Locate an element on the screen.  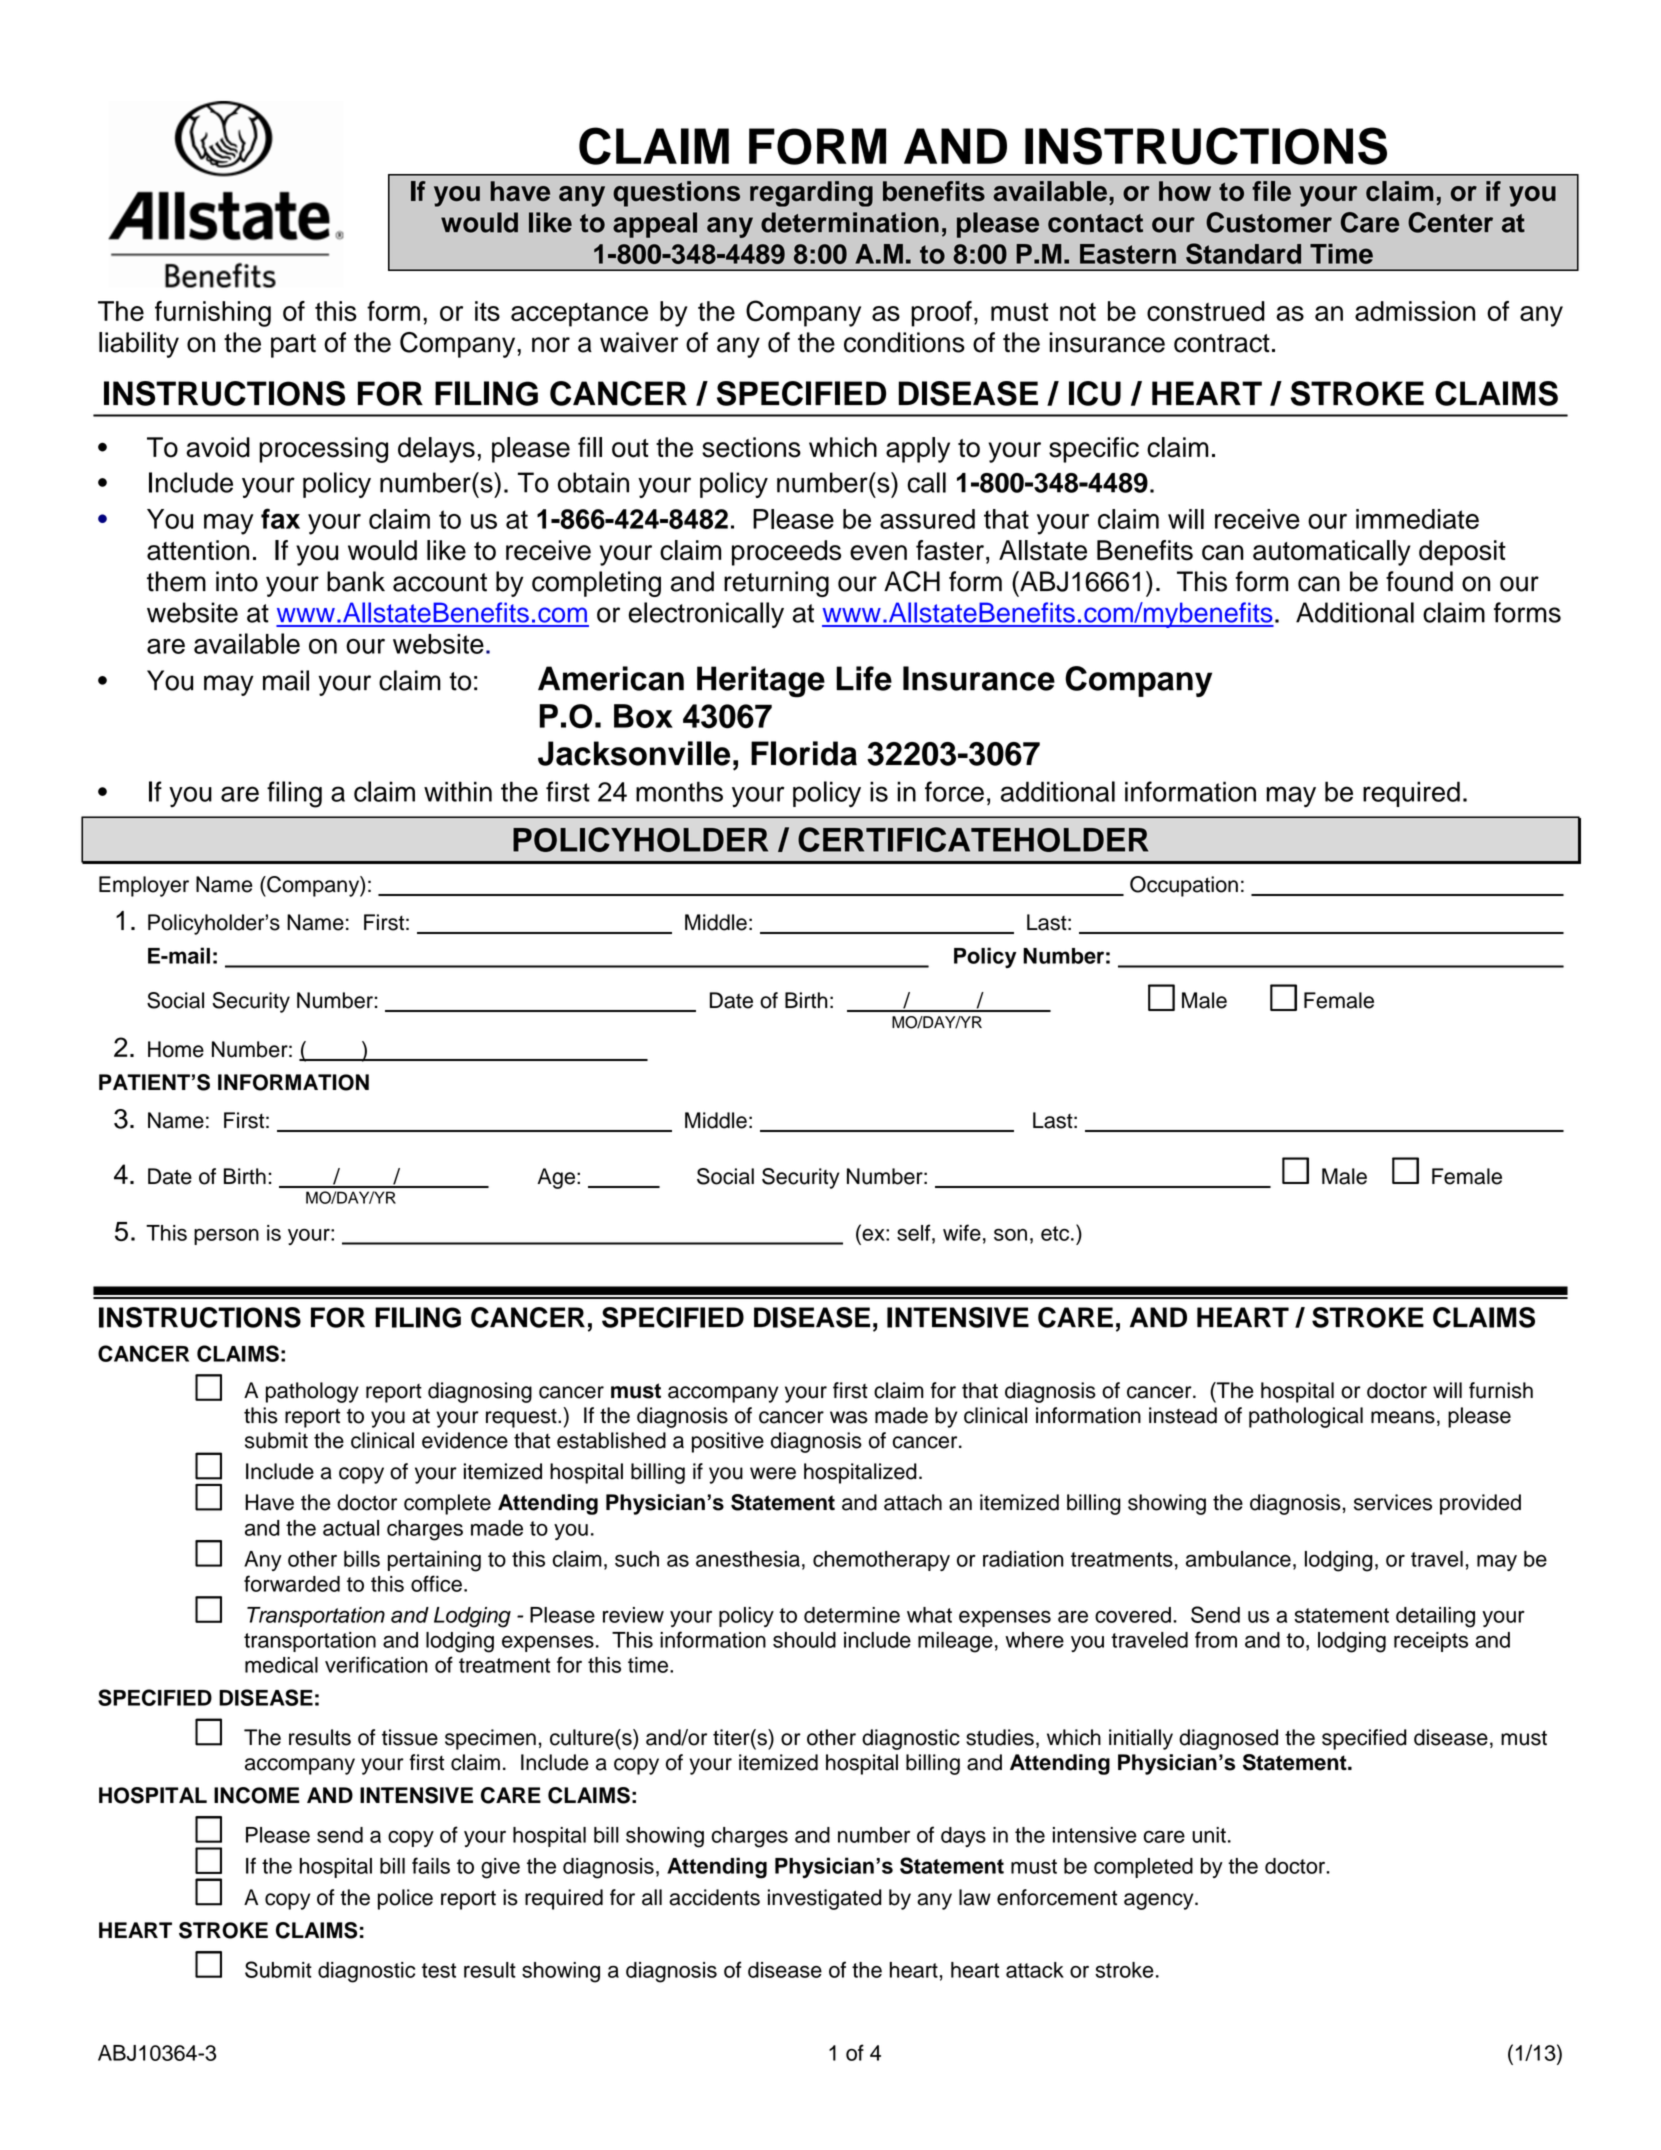
Occupation is located at coordinates (1184, 886).
